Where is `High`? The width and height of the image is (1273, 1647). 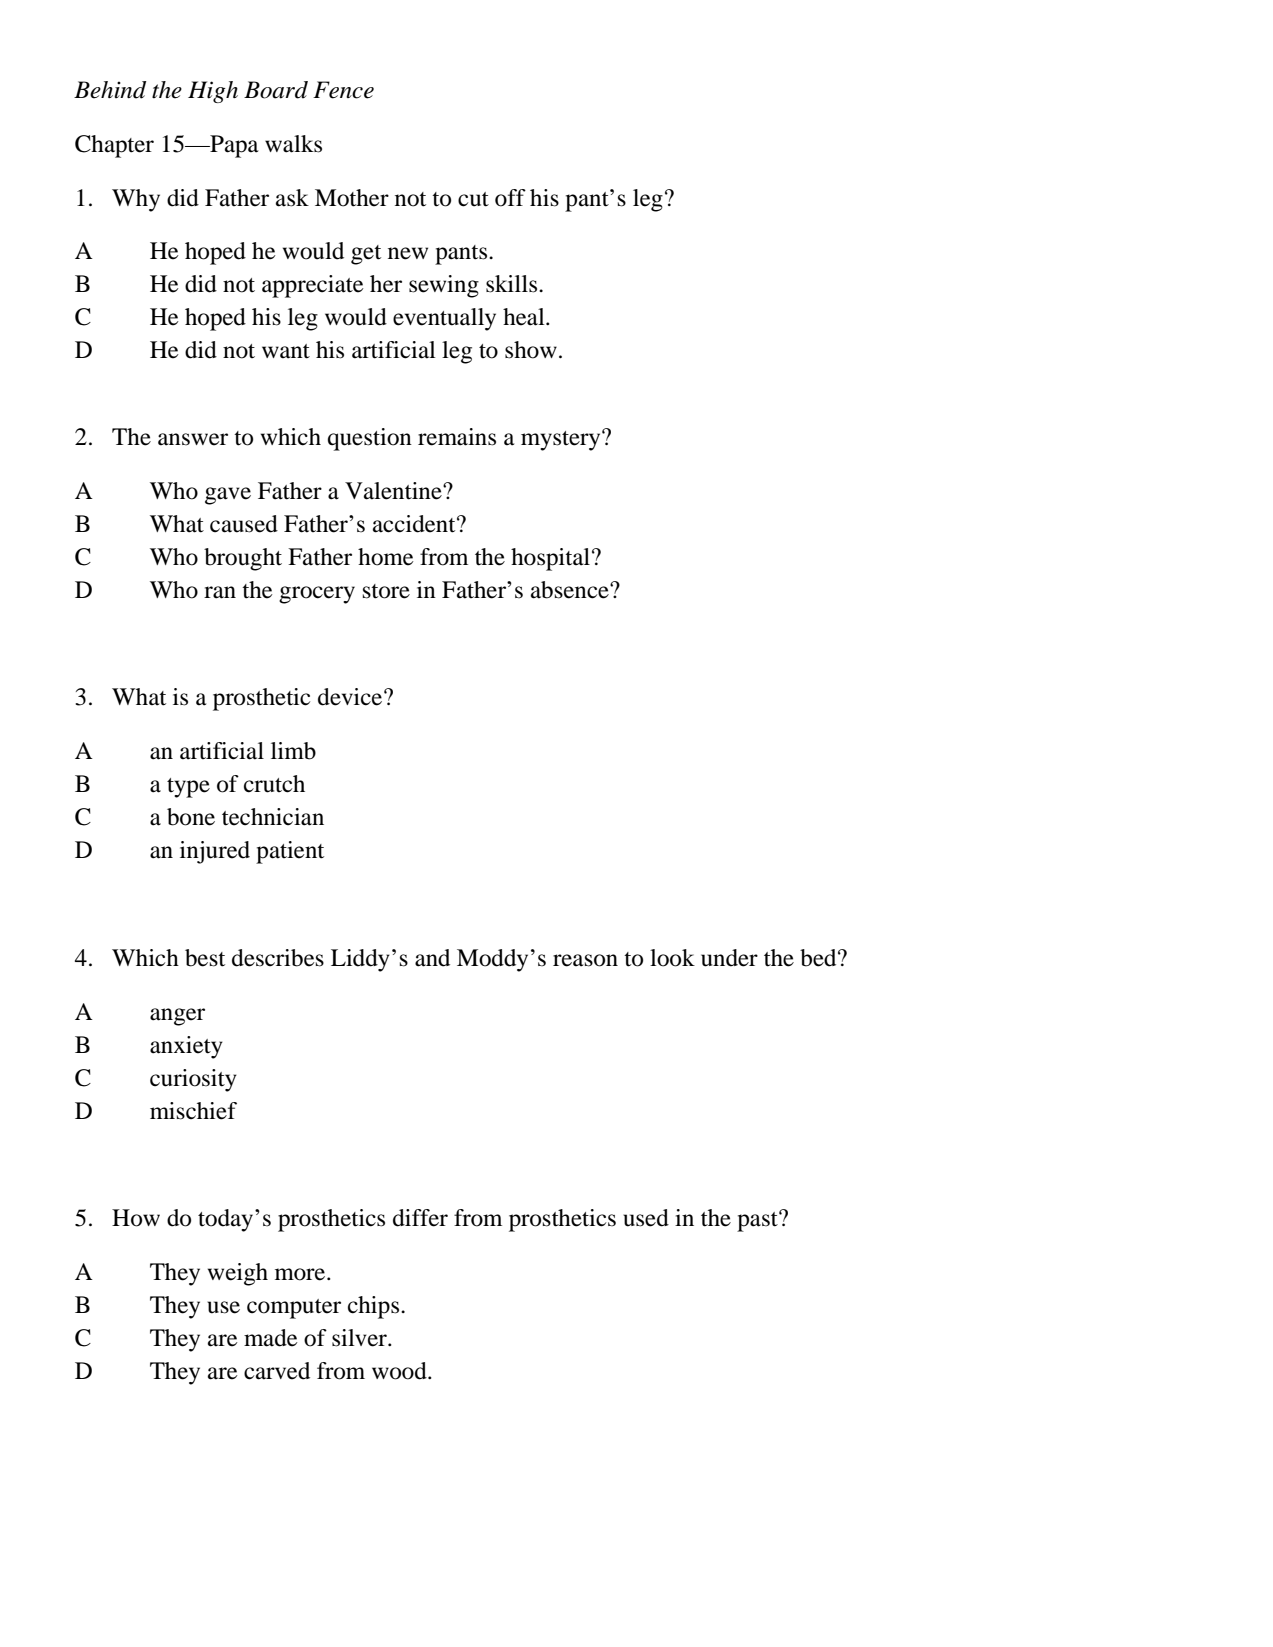 High is located at coordinates (213, 92).
